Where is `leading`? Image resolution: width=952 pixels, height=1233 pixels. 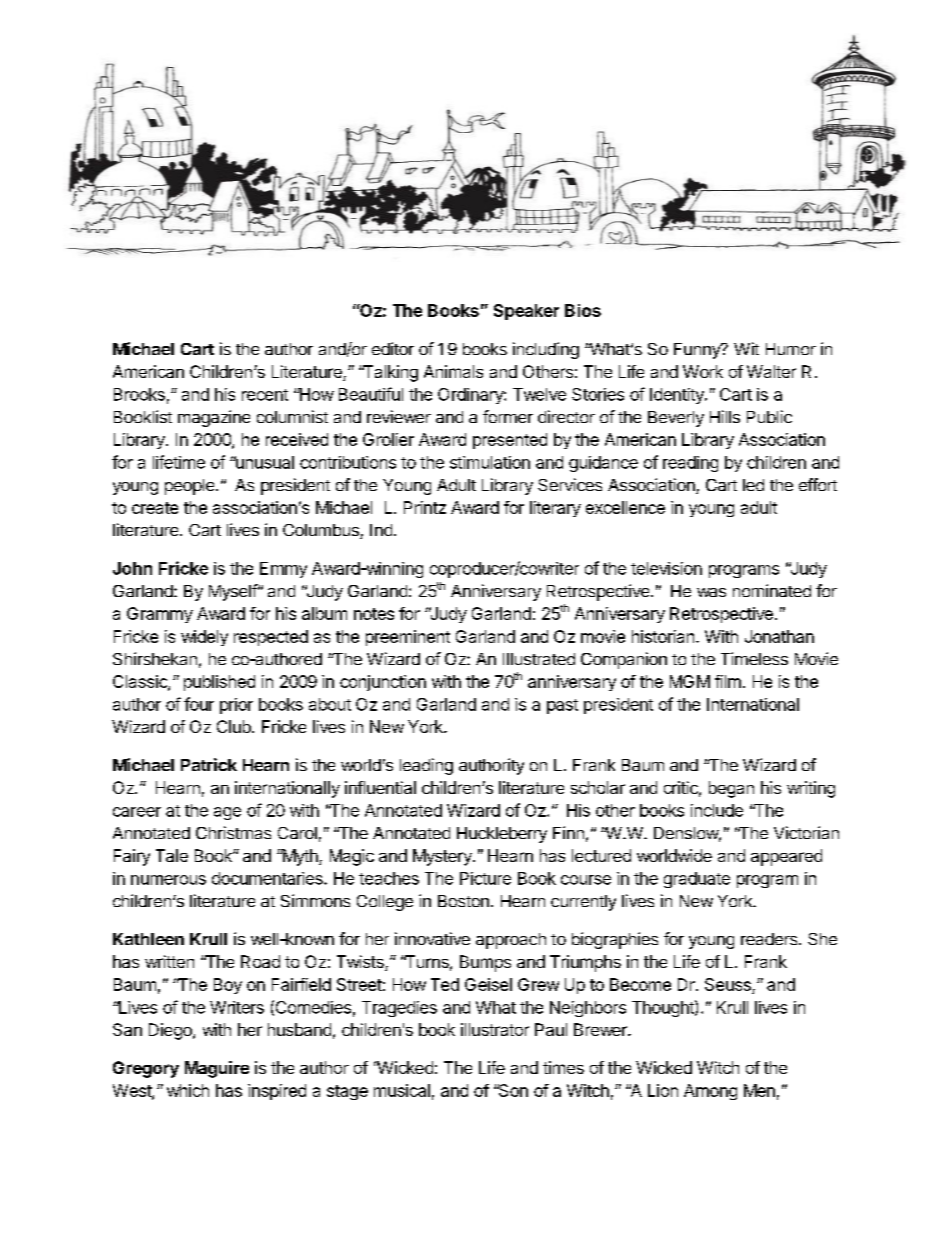
leading is located at coordinates (426, 766).
